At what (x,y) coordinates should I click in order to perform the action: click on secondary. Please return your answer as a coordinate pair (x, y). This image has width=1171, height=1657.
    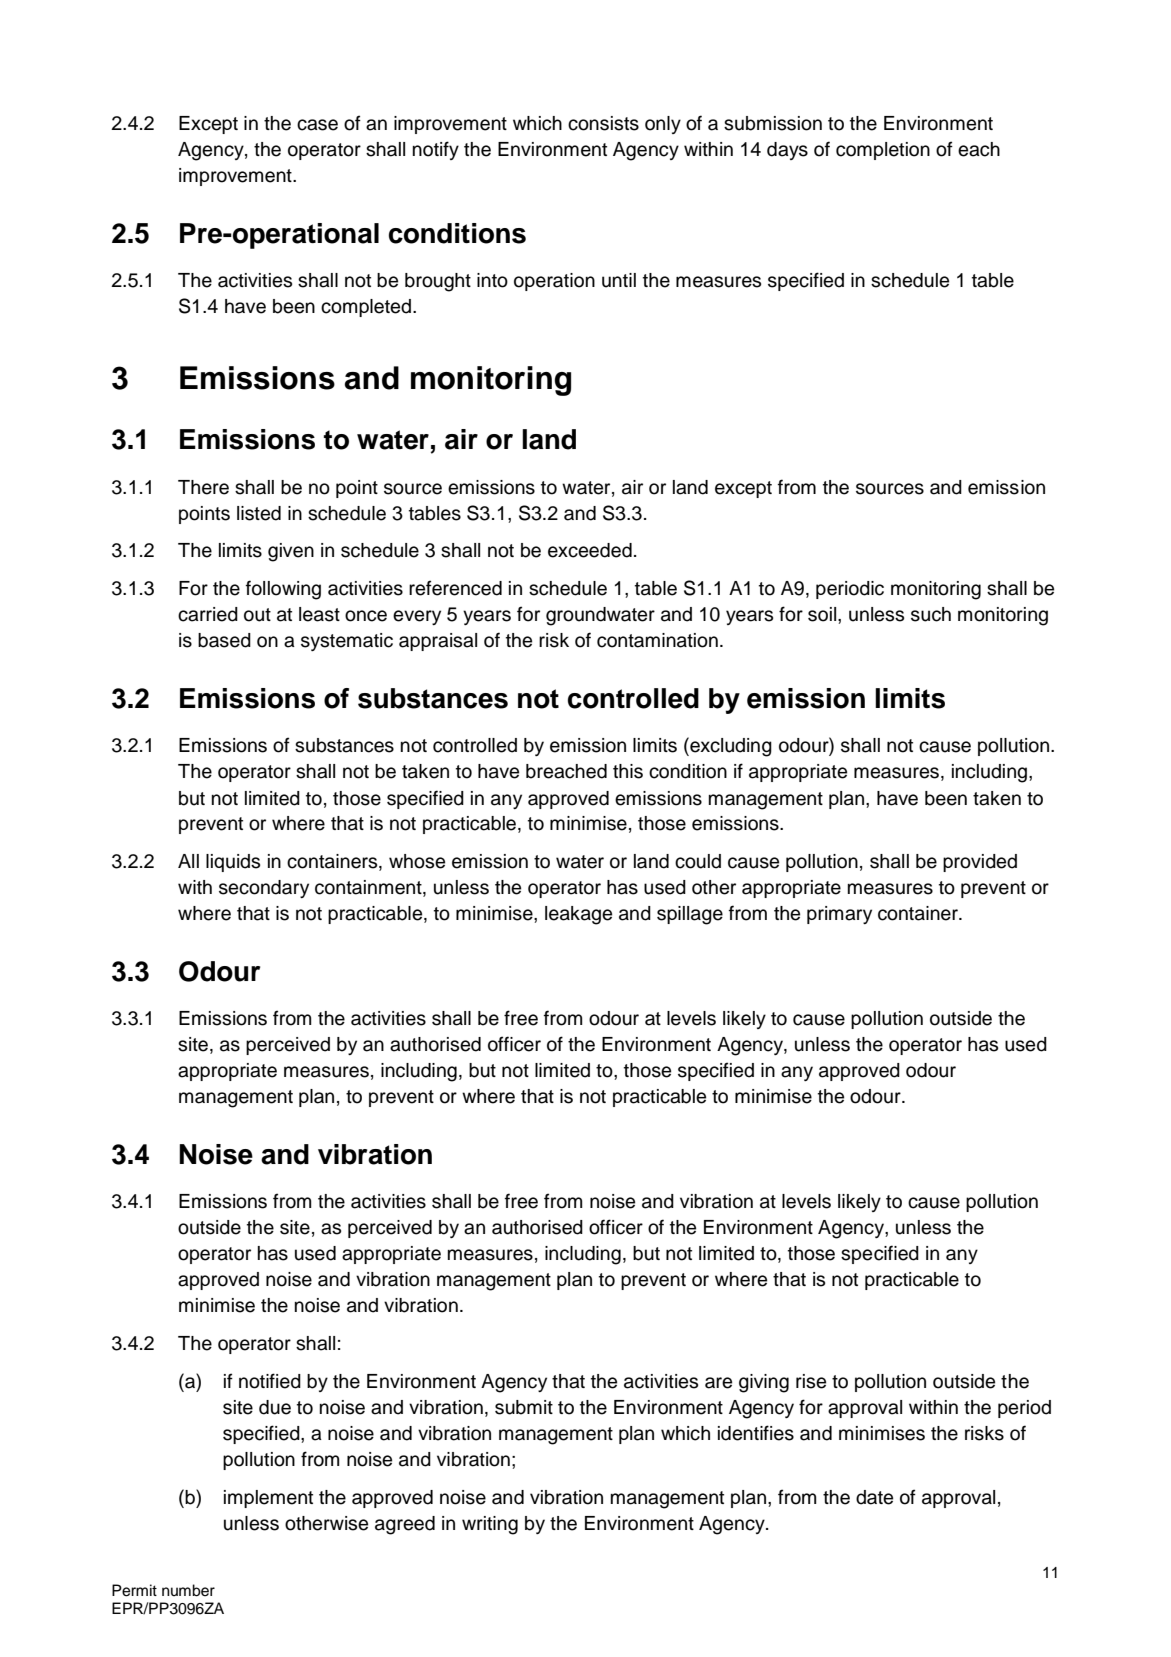
    Looking at the image, I should click on (264, 889).
